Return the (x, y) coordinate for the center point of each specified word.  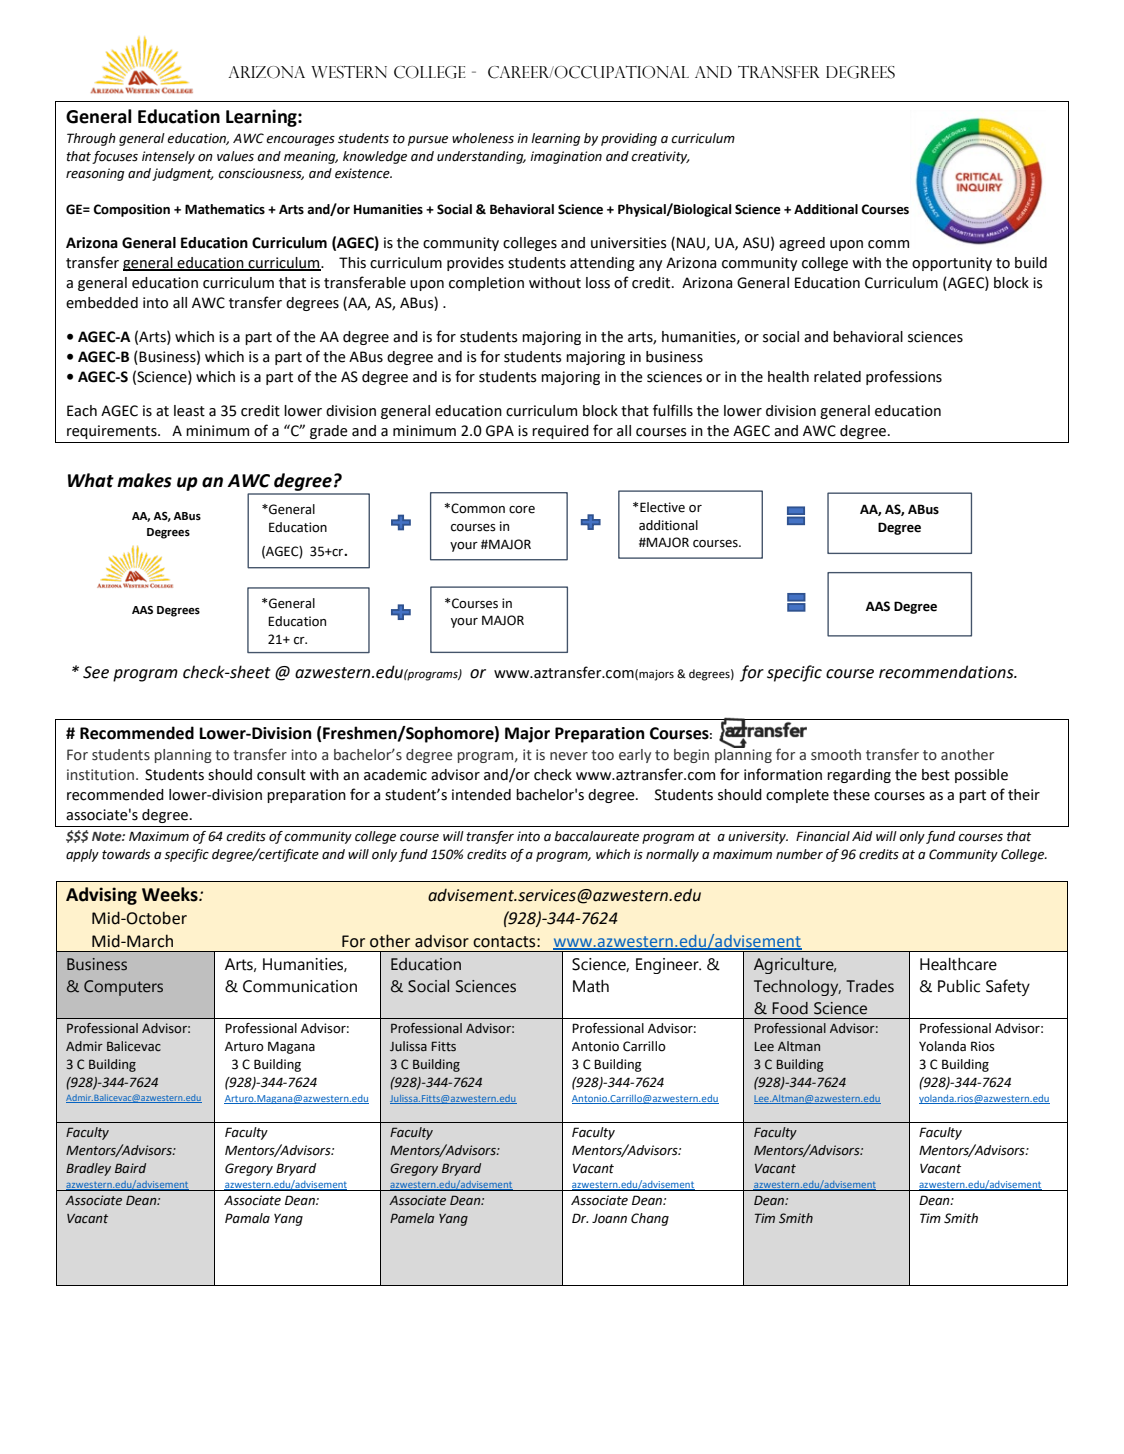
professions (904, 377)
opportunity (952, 264)
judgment (183, 174)
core (522, 510)
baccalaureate (596, 836)
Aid (862, 836)
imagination (566, 157)
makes (144, 480)
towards (126, 854)
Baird (130, 1168)
